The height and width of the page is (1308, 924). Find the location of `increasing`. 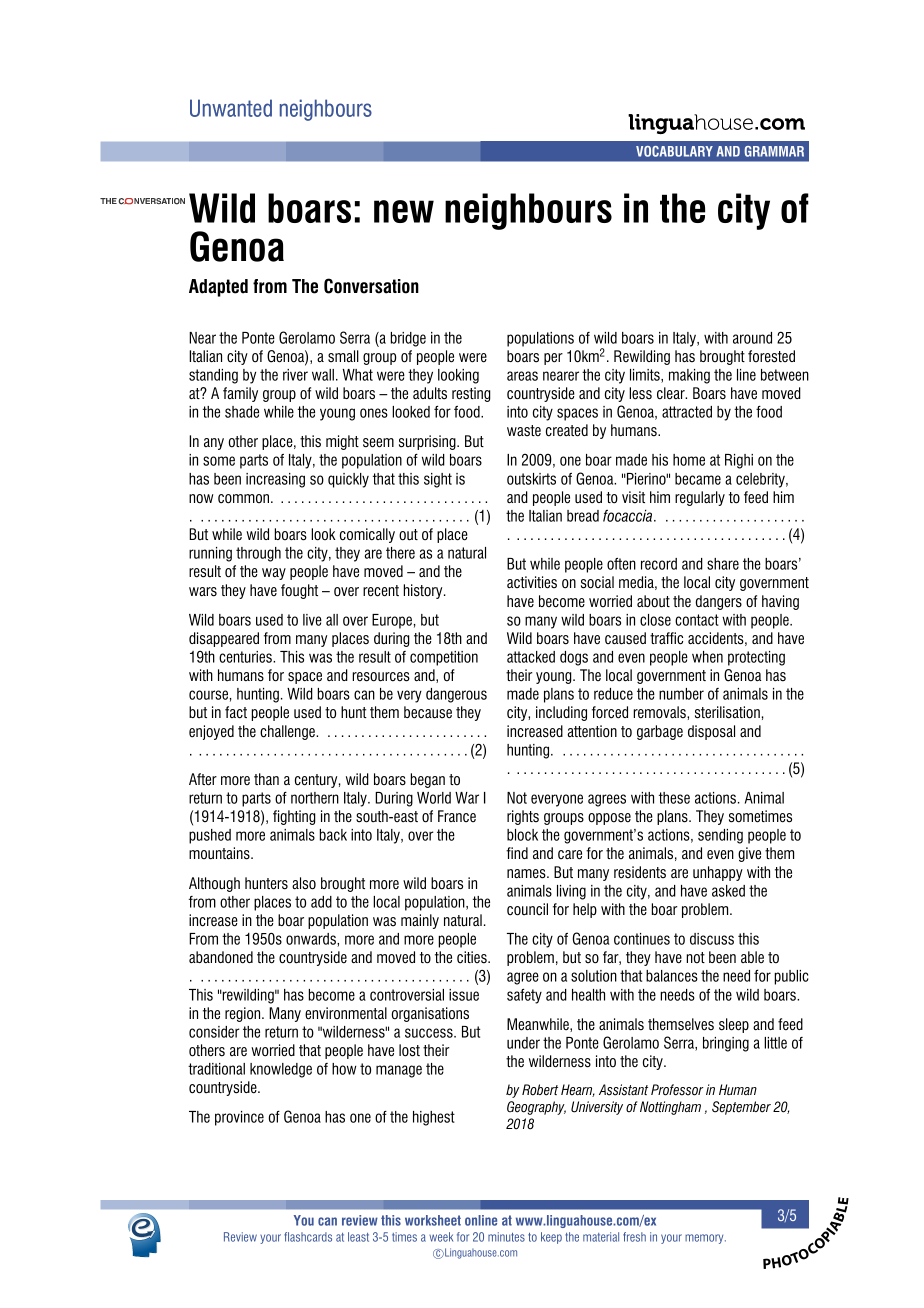

increasing is located at coordinates (275, 480).
